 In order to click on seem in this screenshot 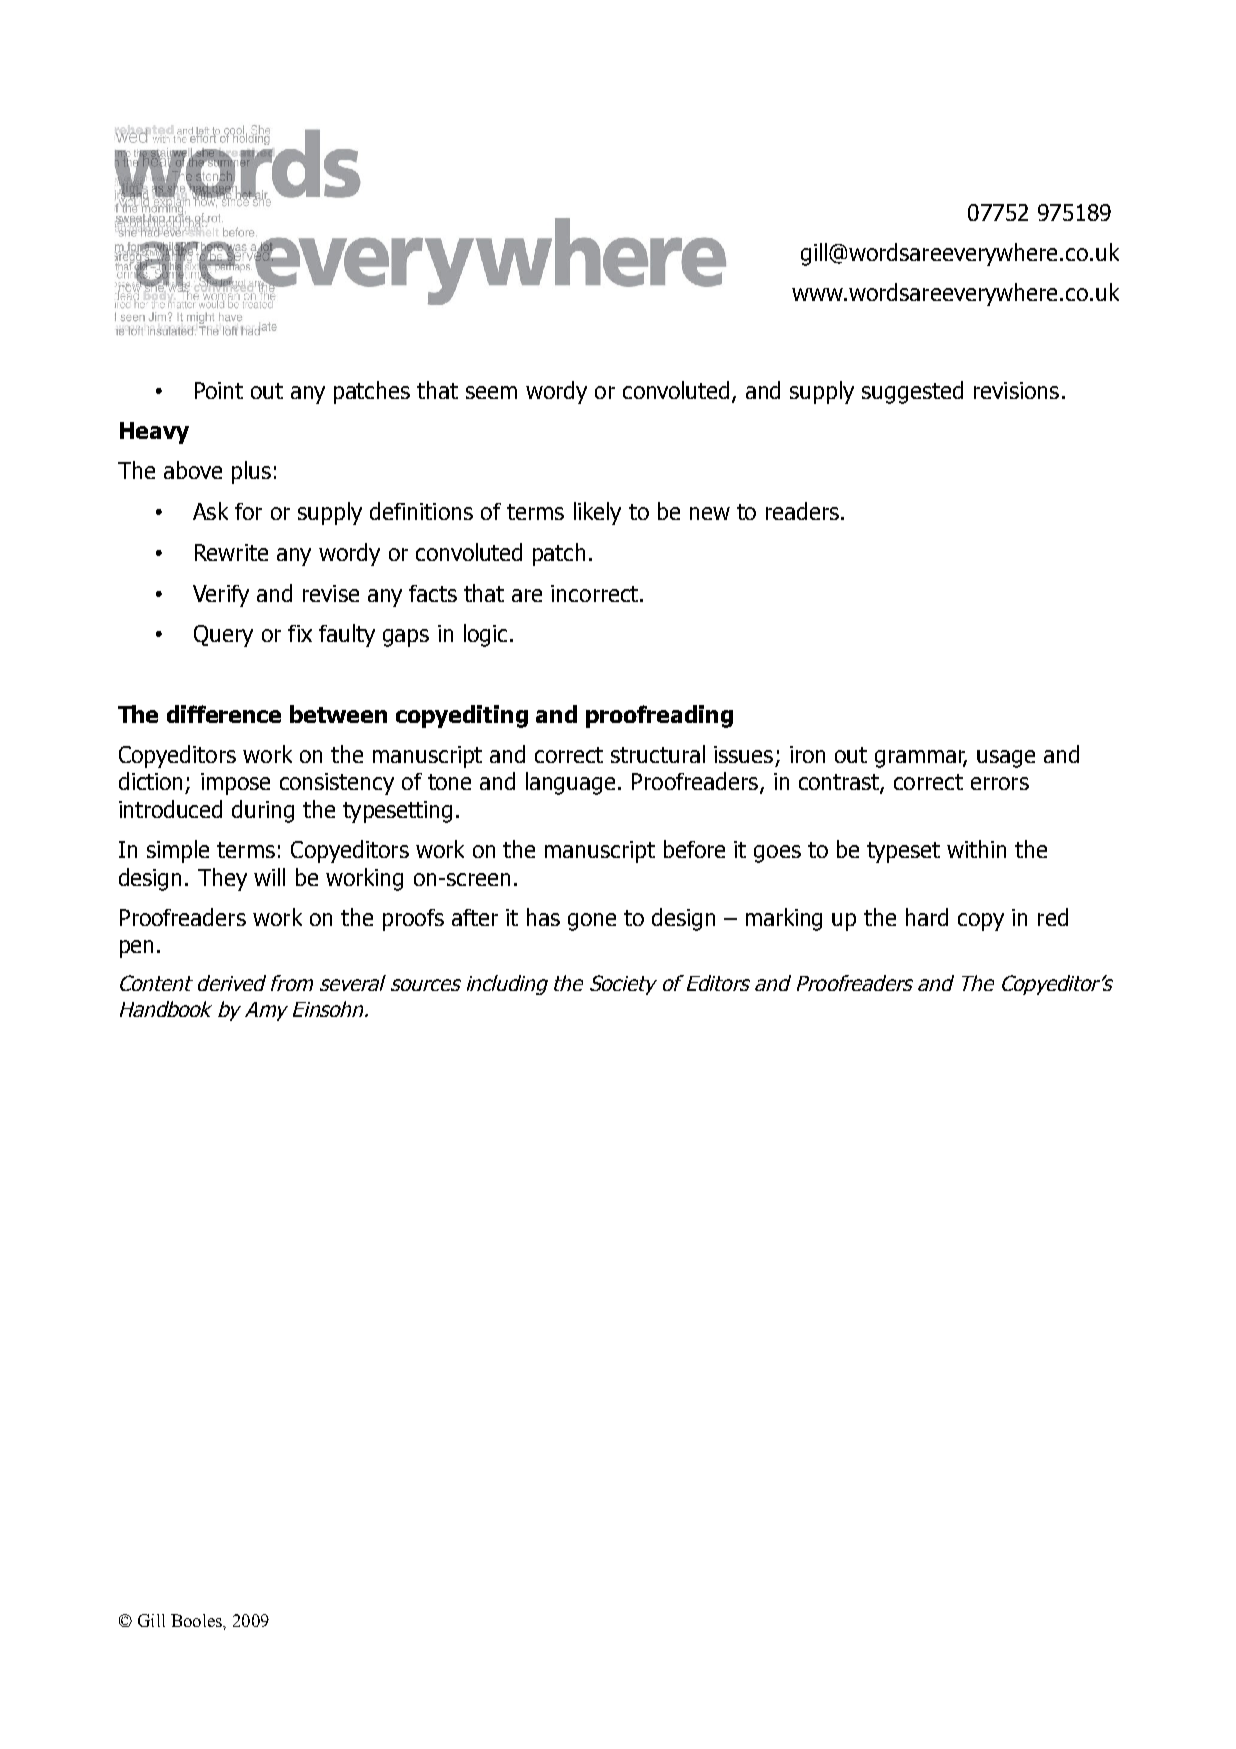, I will do `click(491, 392)`.
